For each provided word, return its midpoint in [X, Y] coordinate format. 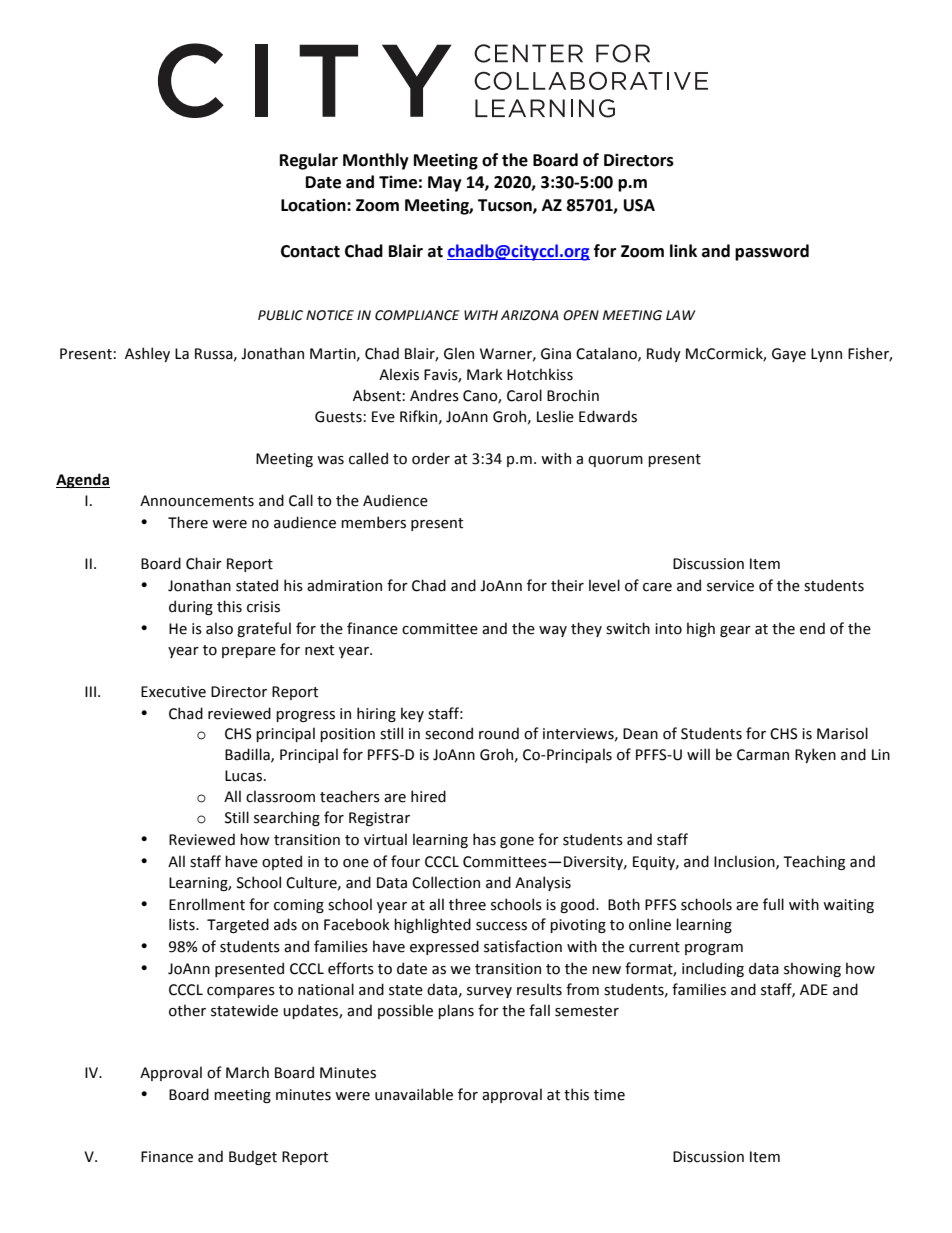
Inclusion [745, 862]
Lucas [243, 776]
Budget [253, 1157]
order [431, 458]
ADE [814, 989]
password [772, 252]
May [445, 184]
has [484, 839]
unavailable [414, 1094]
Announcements [197, 501]
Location [314, 205]
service [730, 586]
